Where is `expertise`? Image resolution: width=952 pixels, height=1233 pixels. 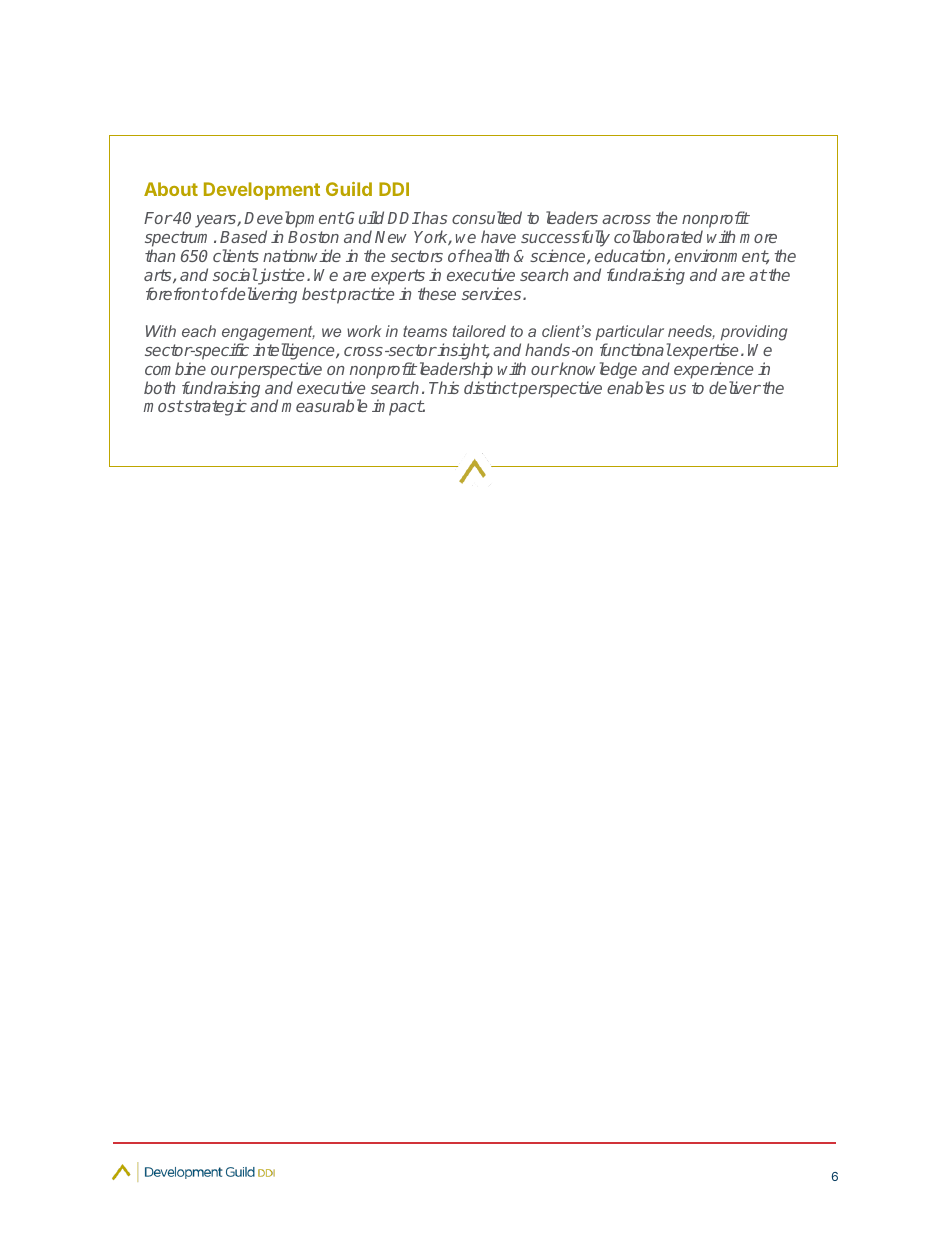
expertise is located at coordinates (704, 351).
